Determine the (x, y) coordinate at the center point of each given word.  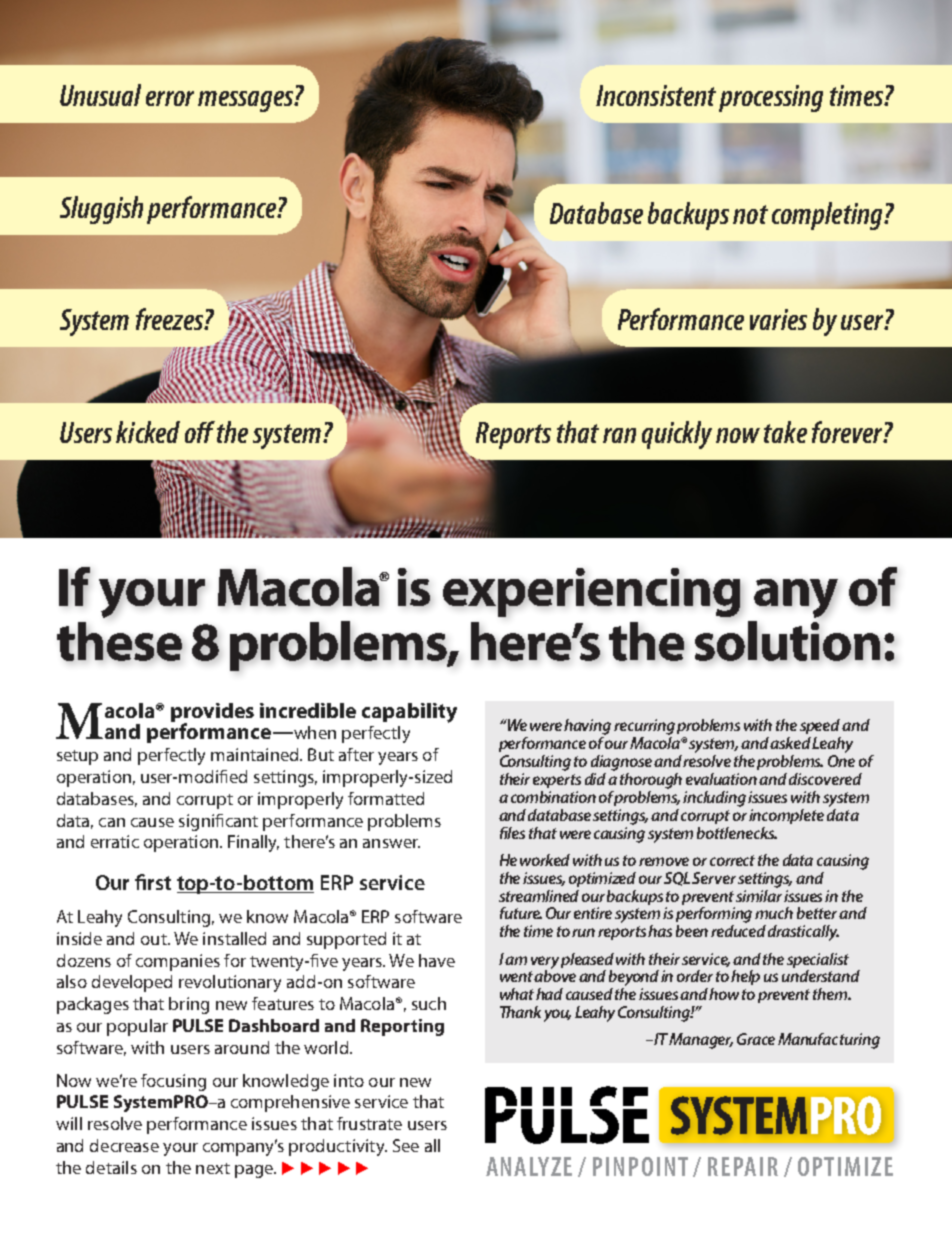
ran (619, 435)
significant (218, 822)
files (512, 833)
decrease (124, 1145)
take (785, 432)
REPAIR (743, 1166)
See (406, 1145)
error (170, 98)
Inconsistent (656, 95)
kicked (148, 432)
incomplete (786, 816)
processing (771, 98)
